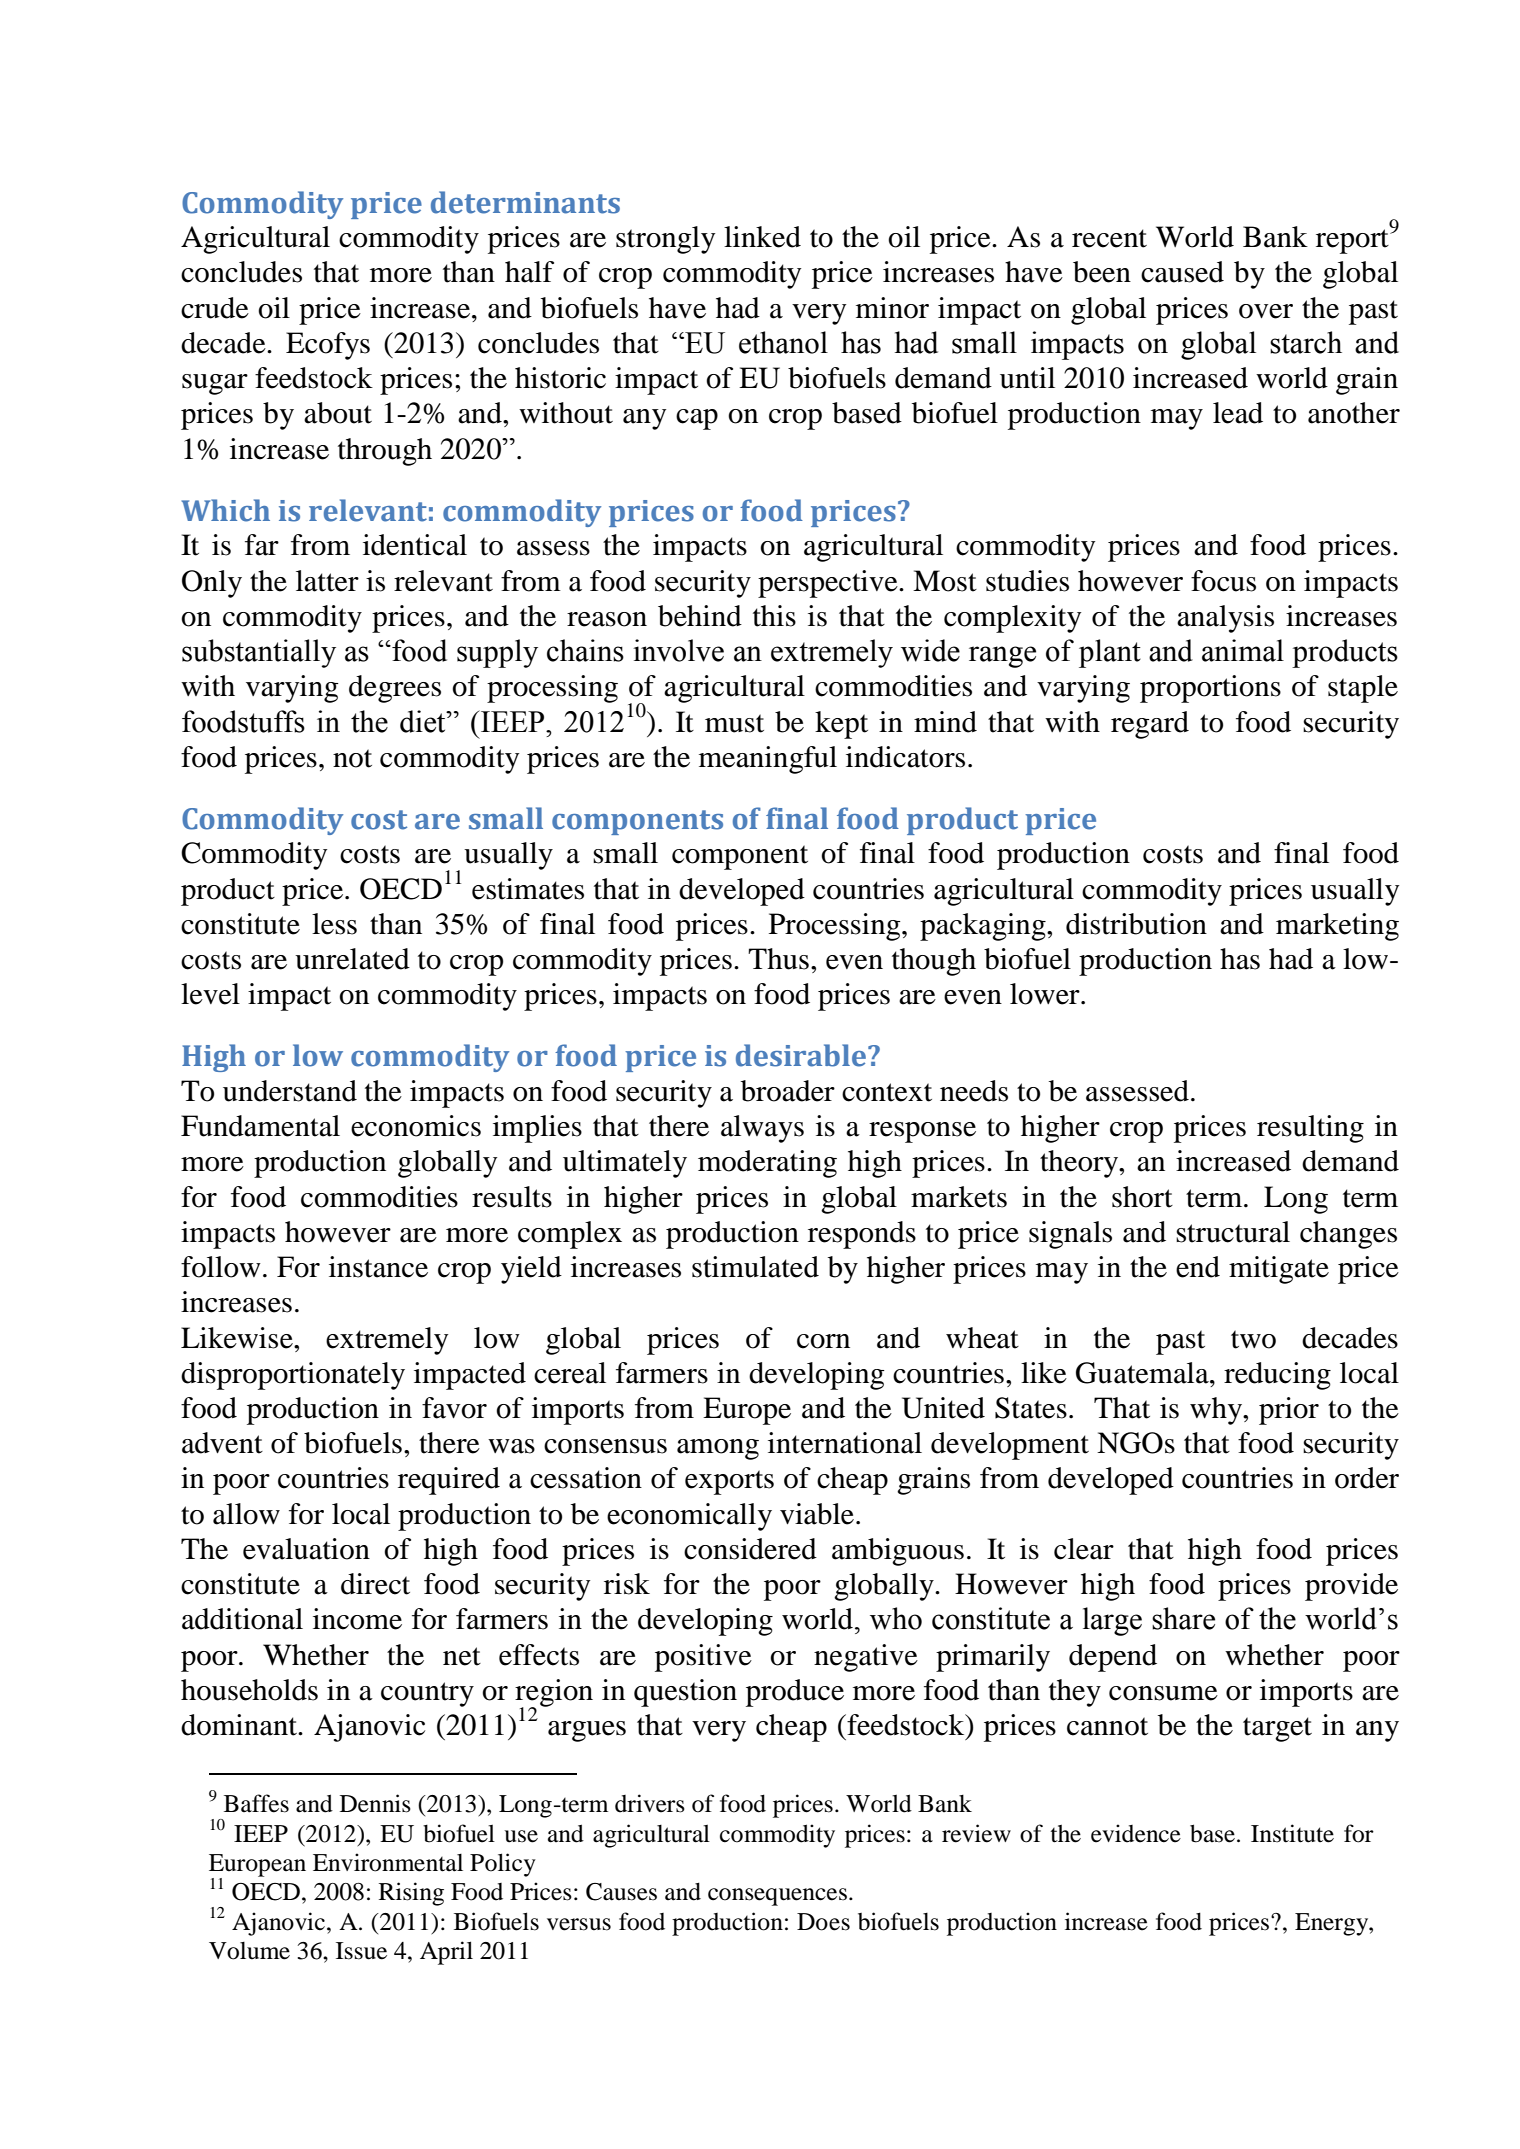 This image has width=1520, height=2149. I want to click on consequences, so click(777, 1897).
